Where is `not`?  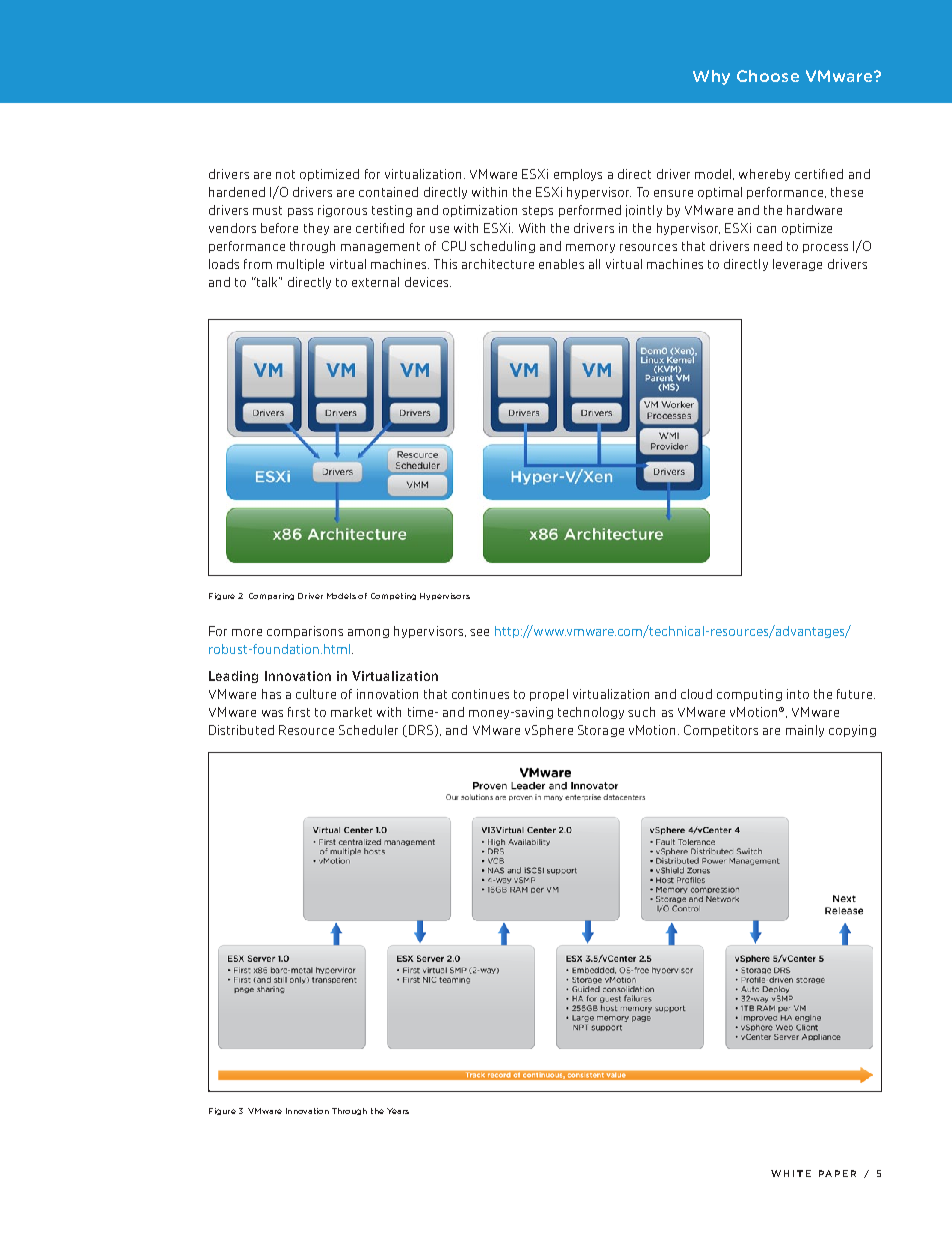
not is located at coordinates (285, 174).
